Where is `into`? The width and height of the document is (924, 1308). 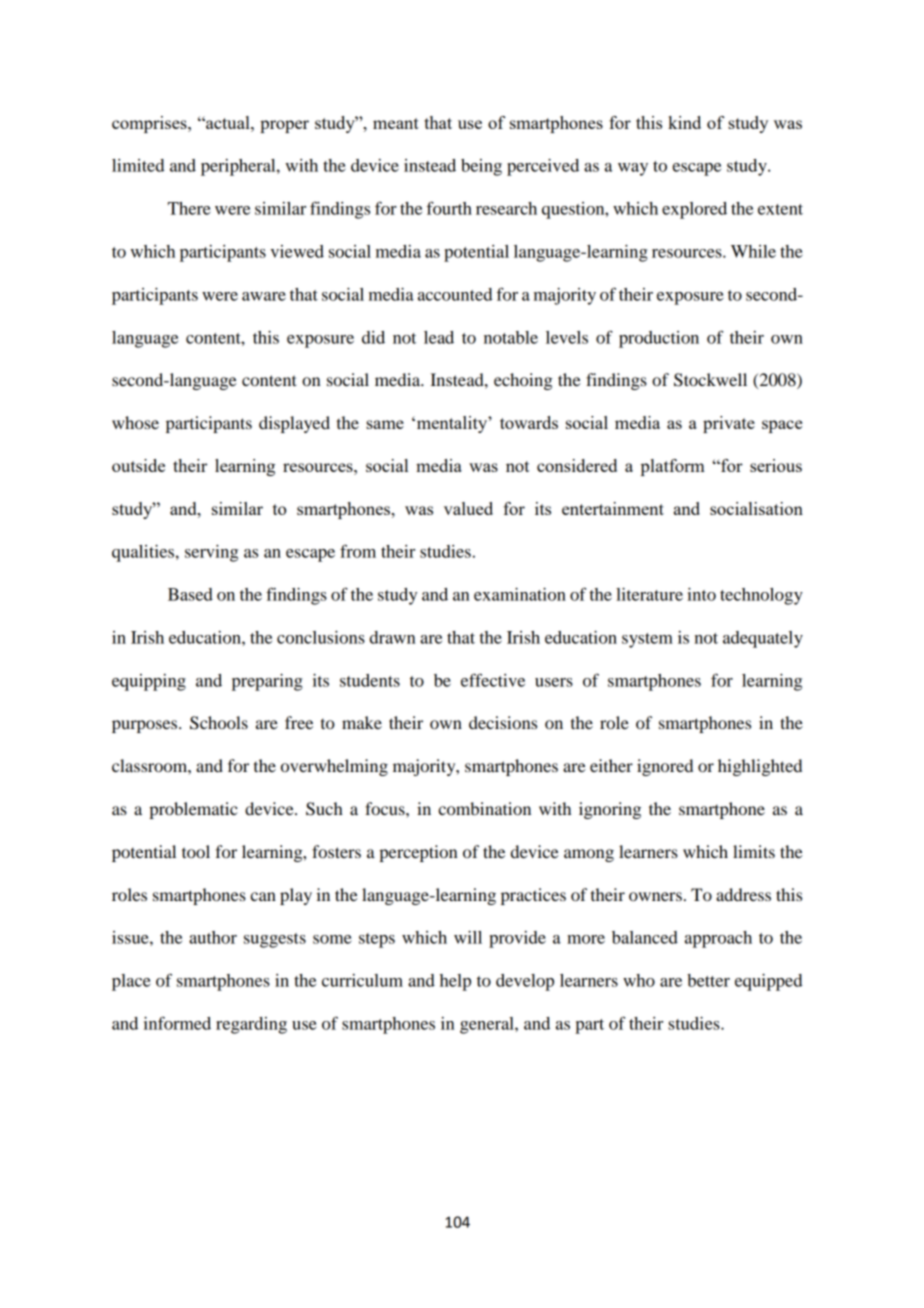 into is located at coordinates (701, 594).
